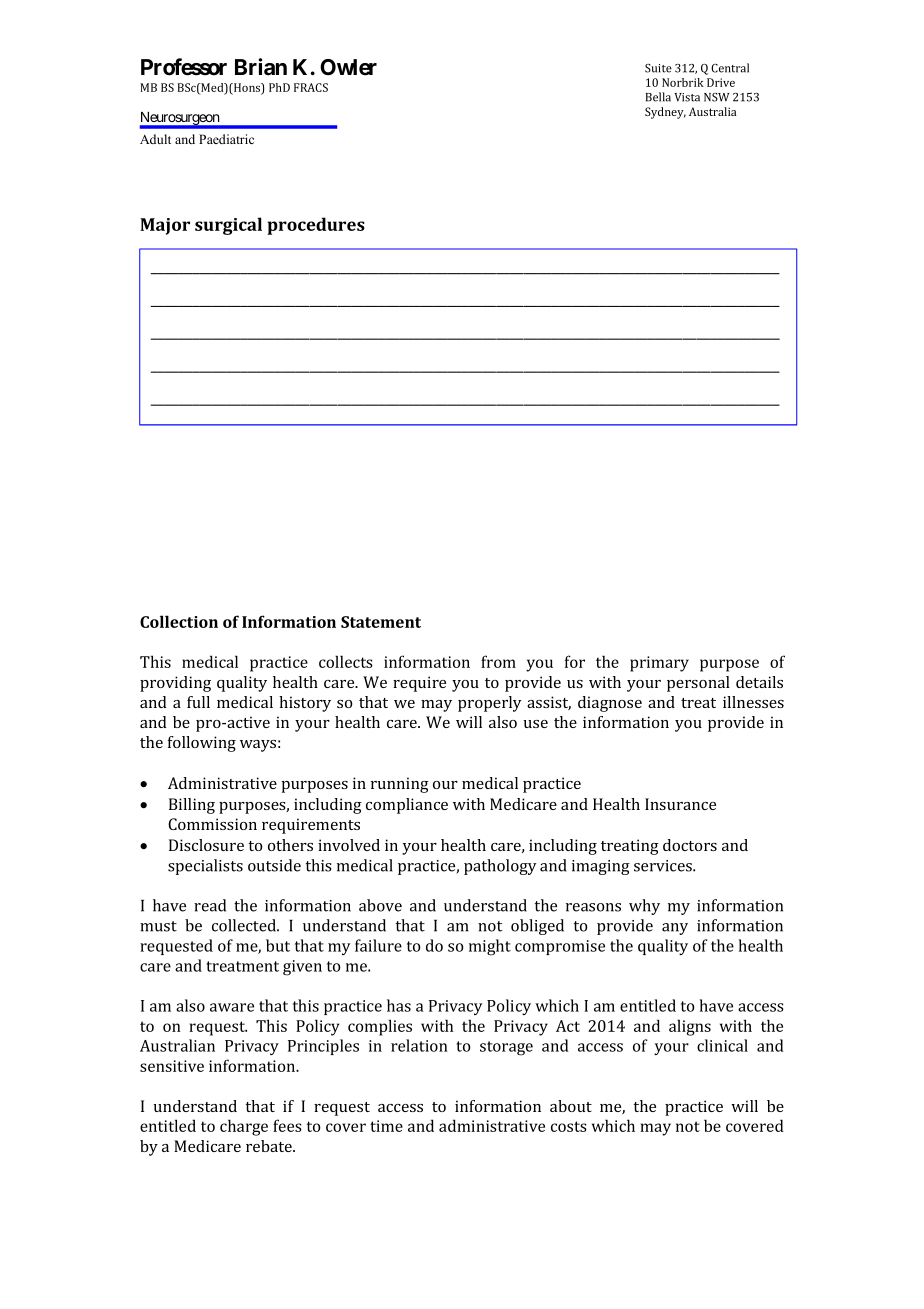  What do you see at coordinates (400, 785) in the page?
I see `running` at bounding box center [400, 785].
